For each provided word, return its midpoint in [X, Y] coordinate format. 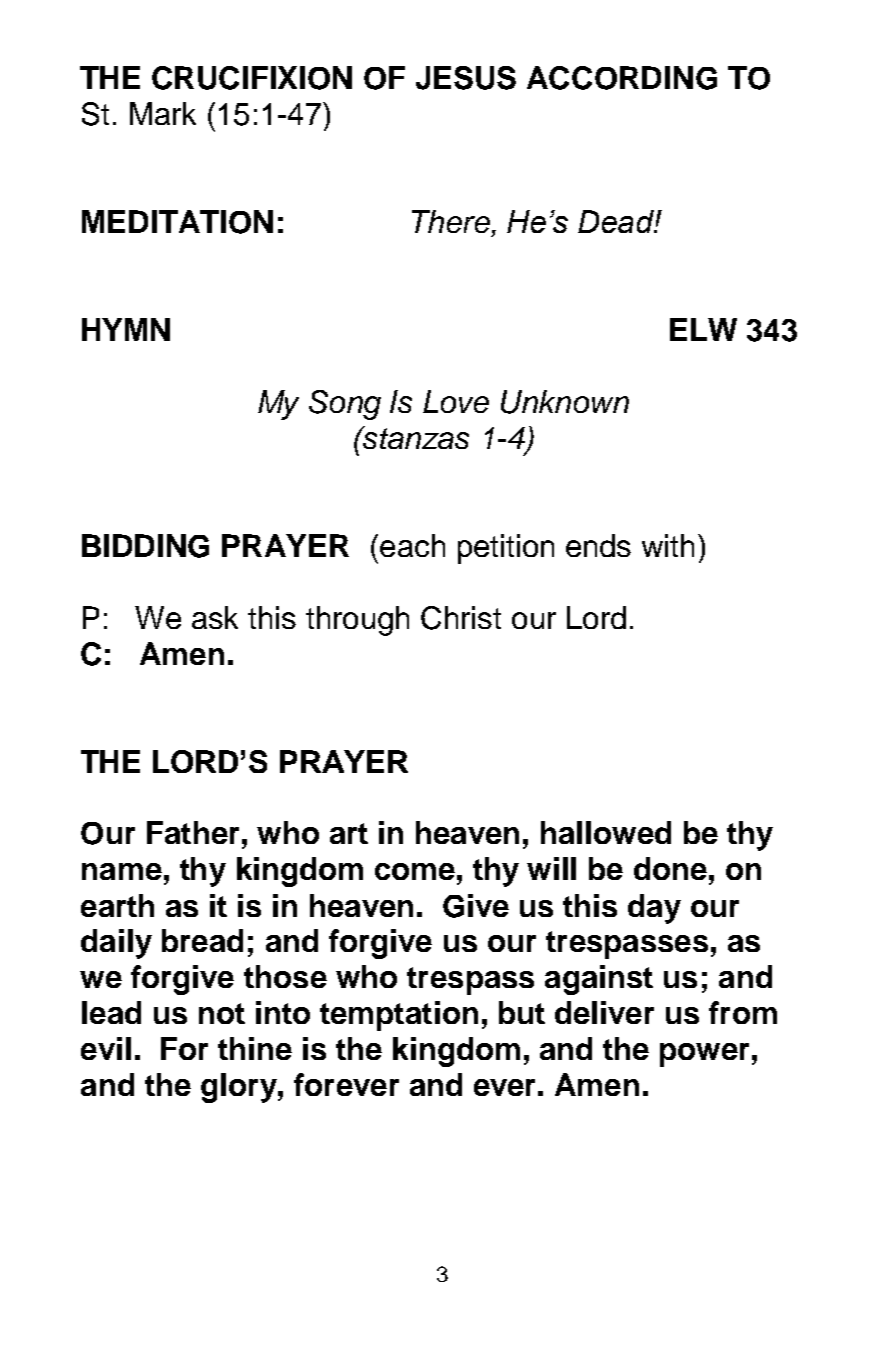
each [412, 545]
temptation [399, 1016]
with [668, 545]
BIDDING [145, 546]
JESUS [466, 78]
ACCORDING [622, 78]
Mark [163, 113]
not [222, 1013]
